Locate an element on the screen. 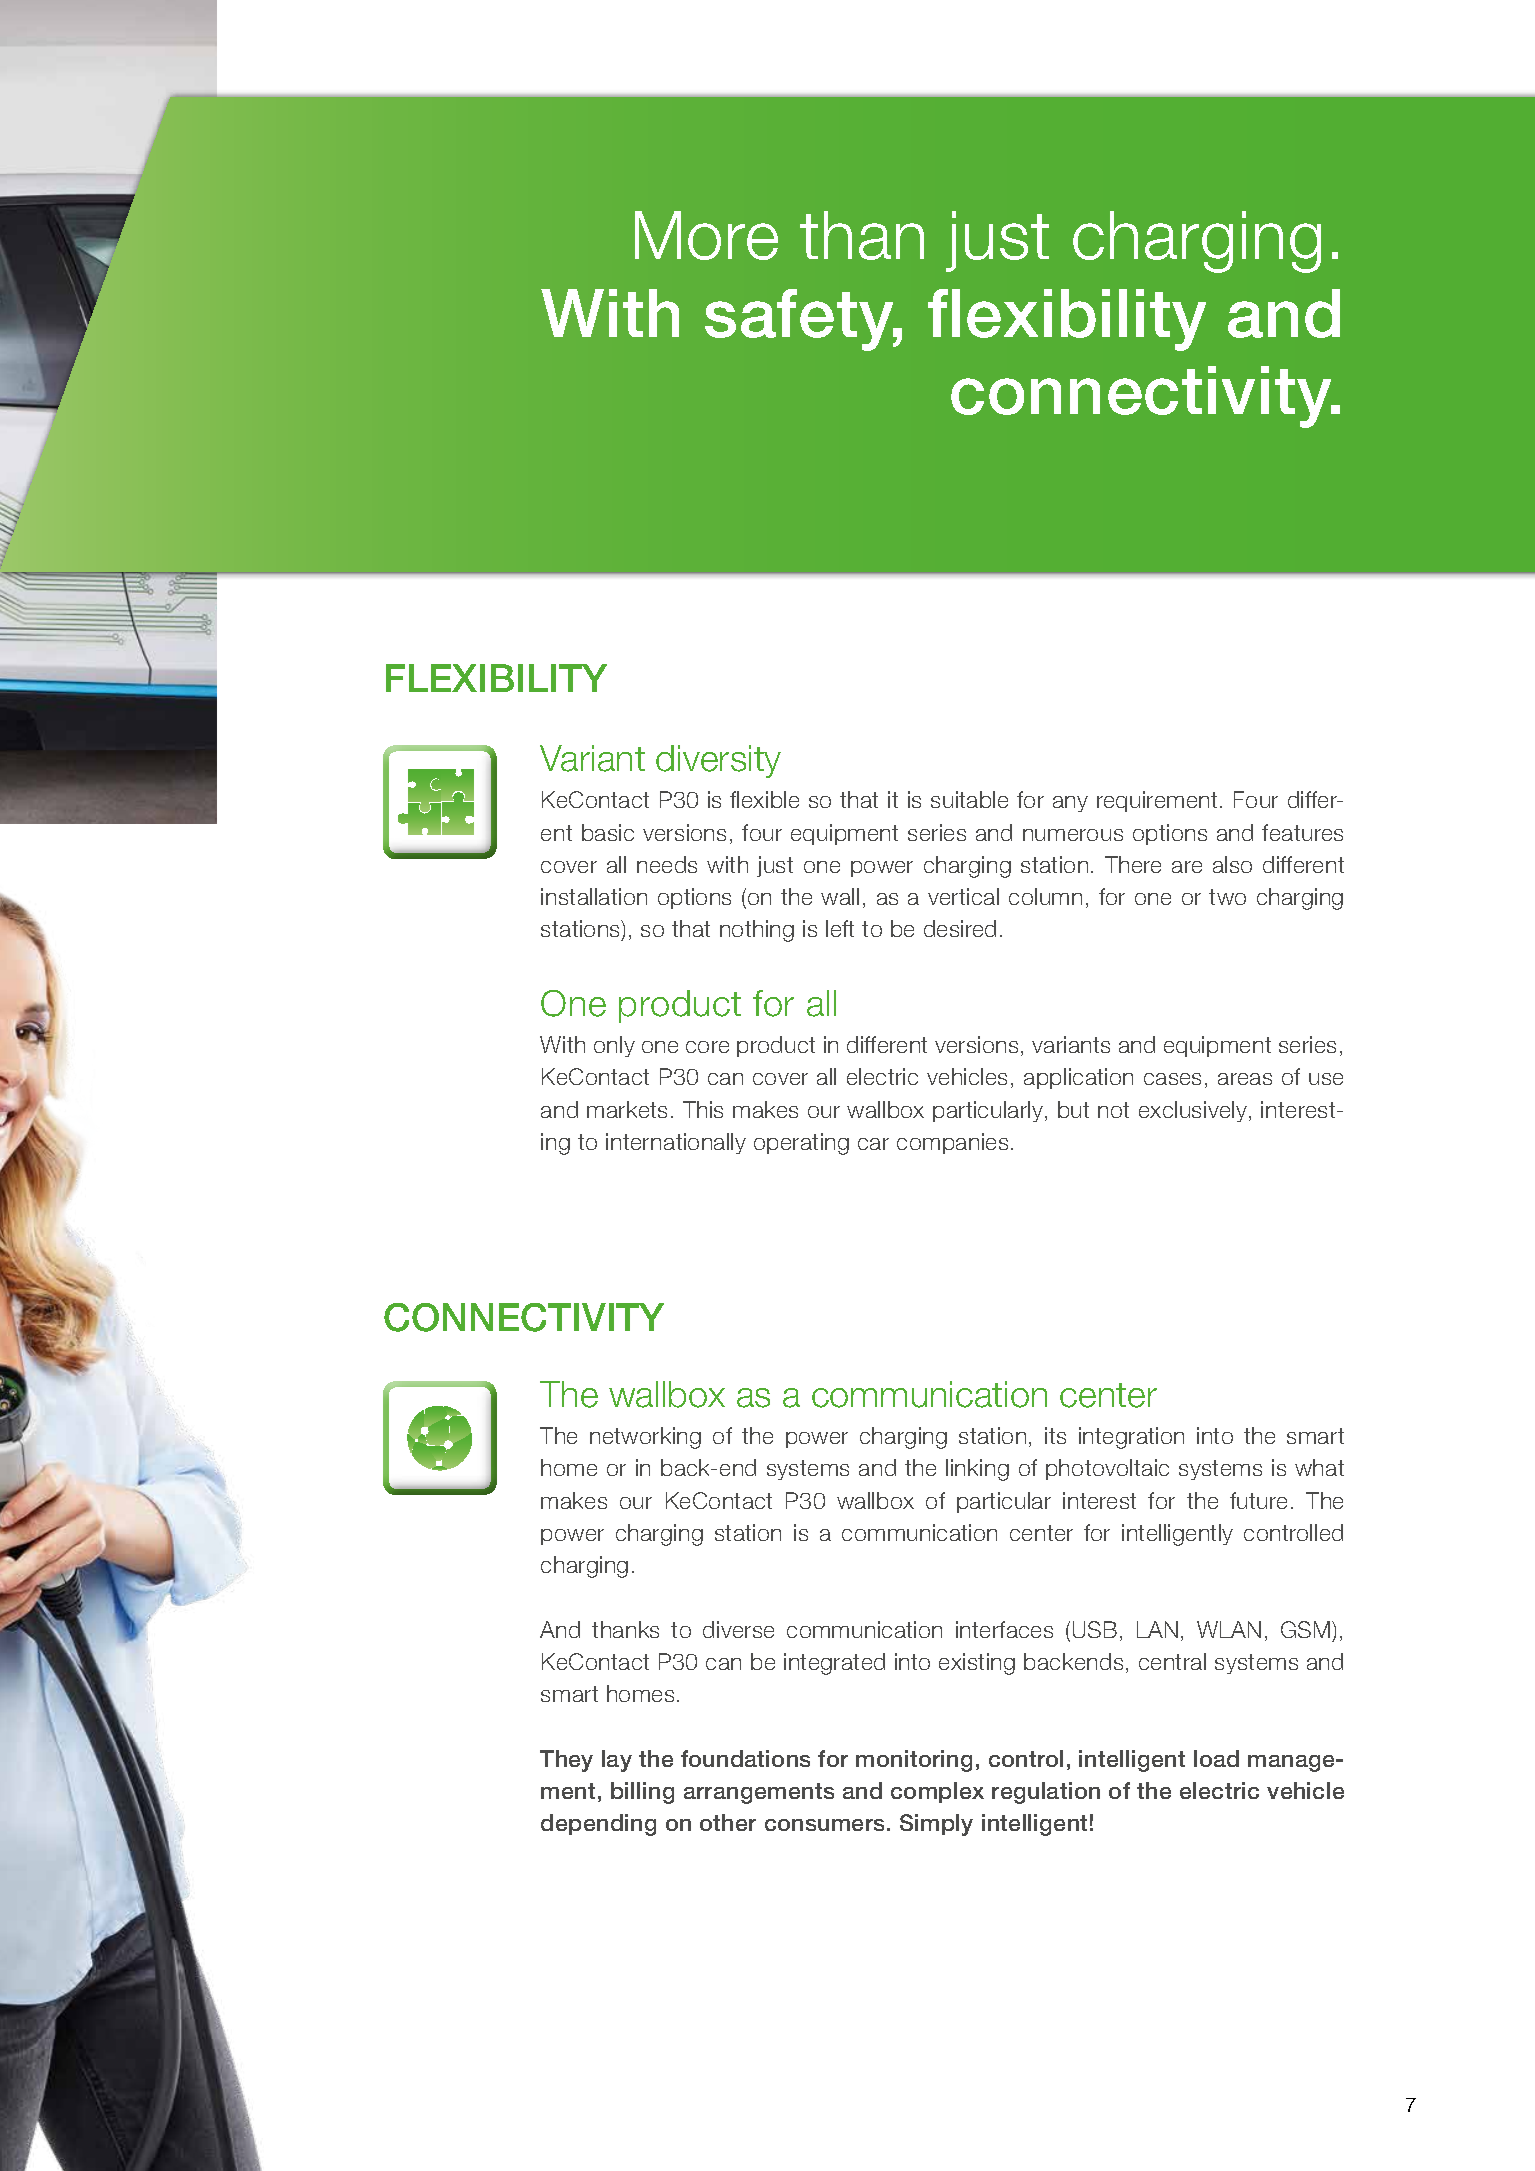 Image resolution: width=1535 pixels, height=2171 pixels. More is located at coordinates (706, 235).
